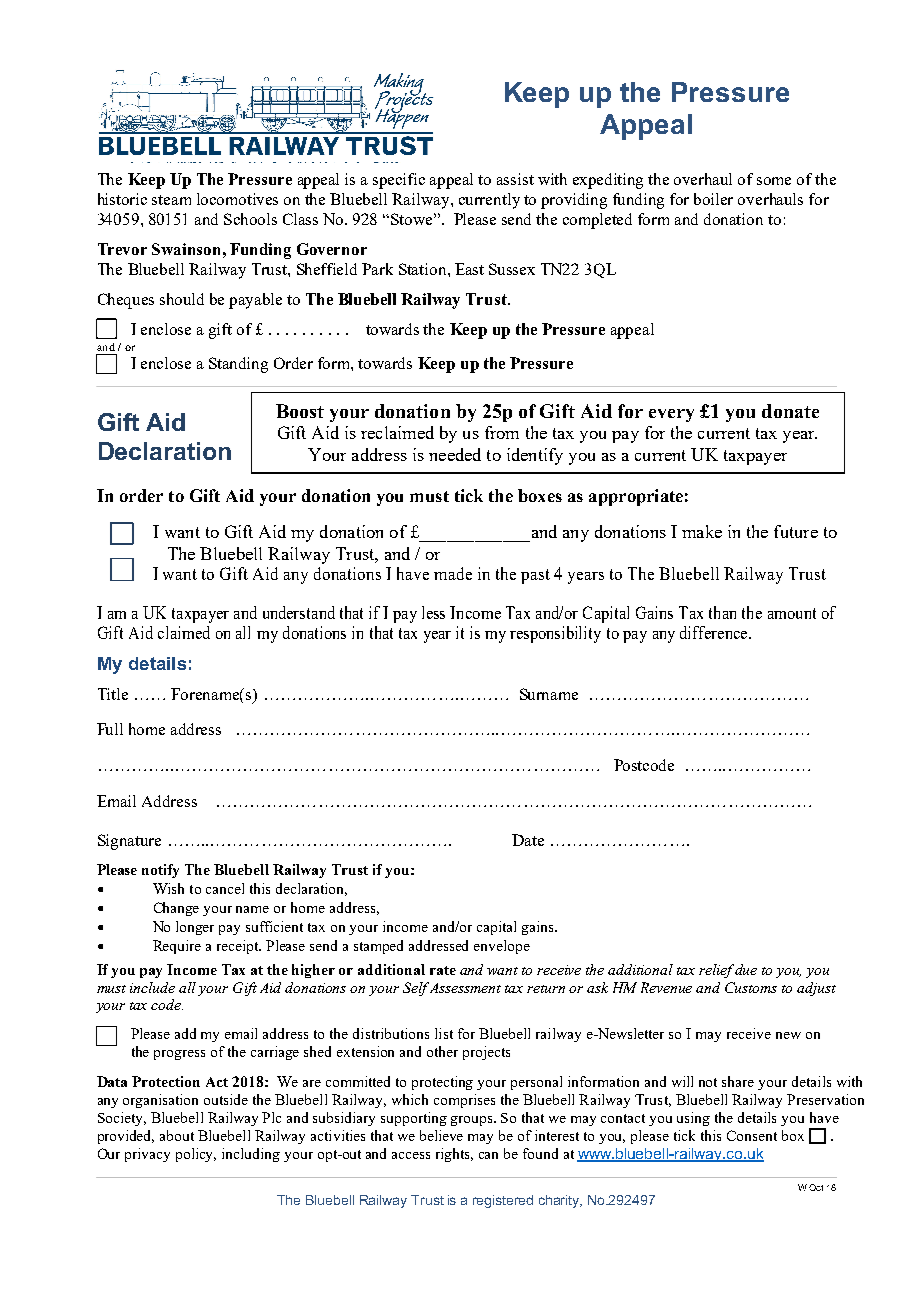 Image resolution: width=924 pixels, height=1308 pixels. Describe the element at coordinates (433, 612) in the screenshot. I see `less` at that location.
